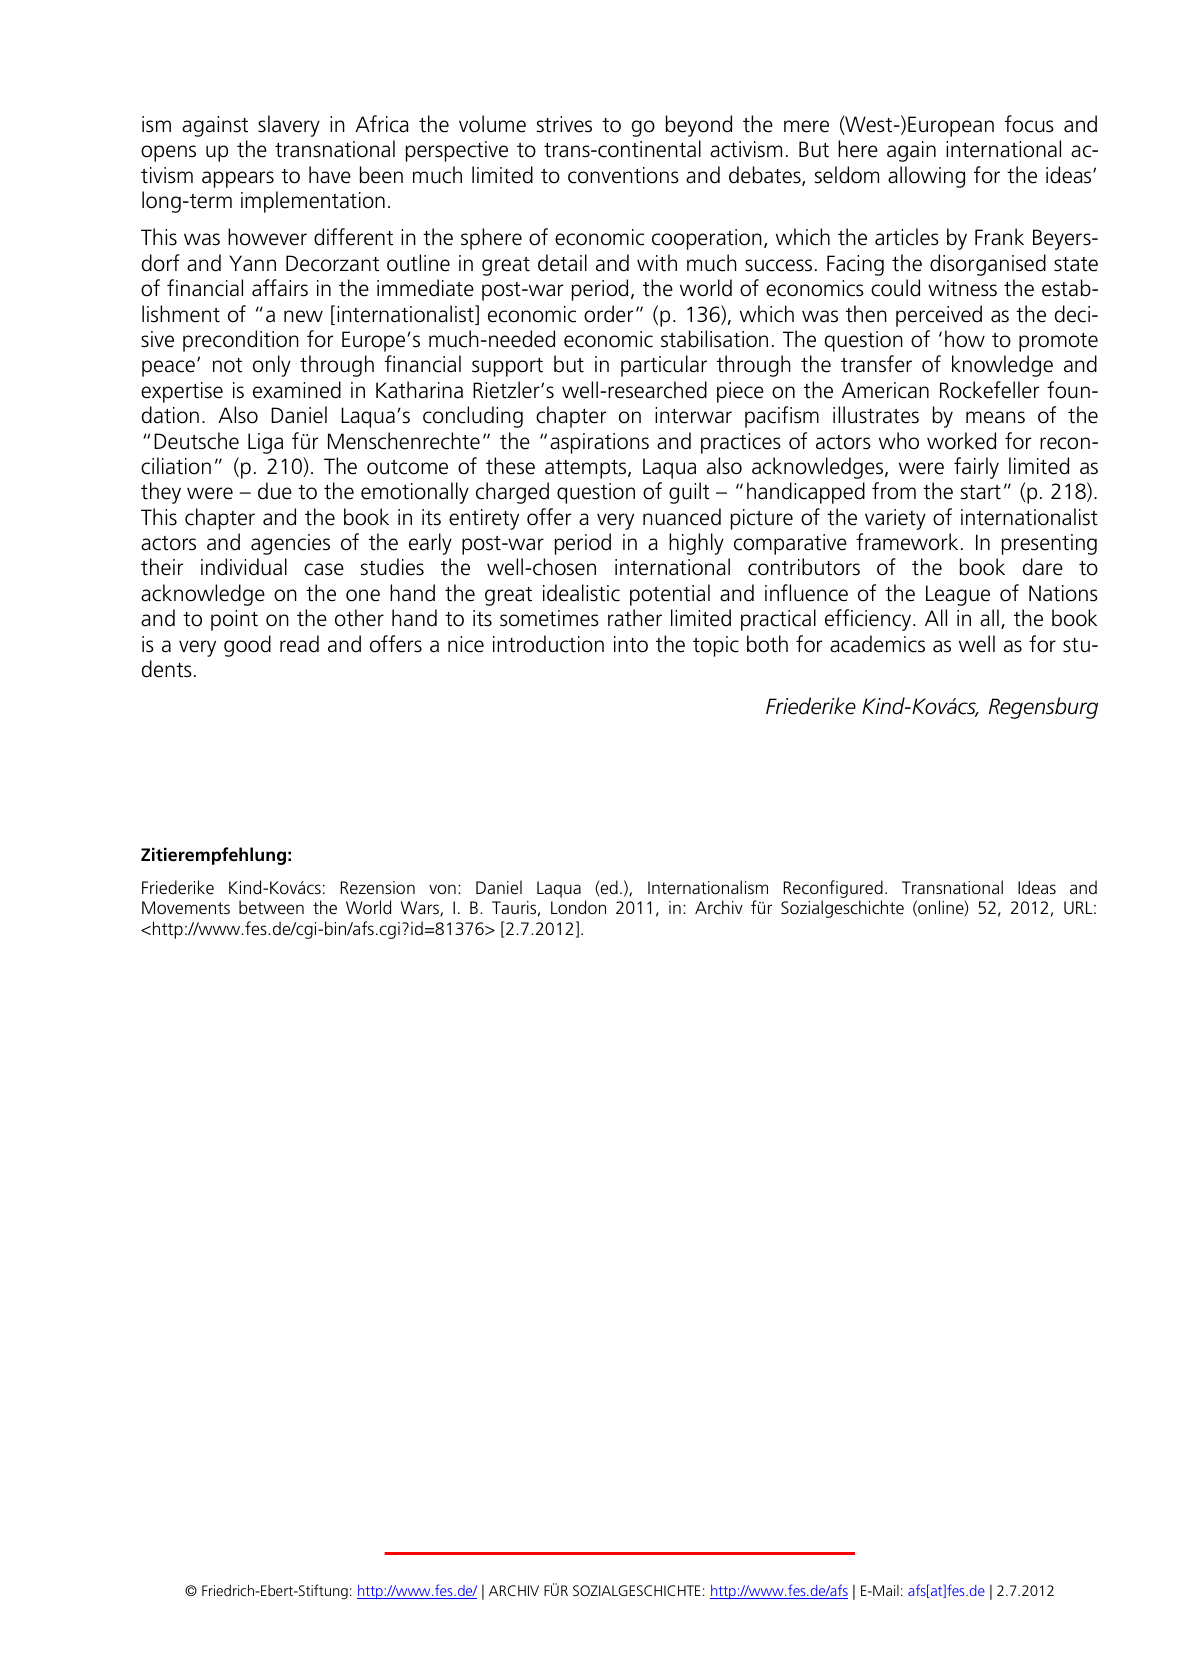 Image resolution: width=1183 pixels, height=1673 pixels. I want to click on allowing, so click(926, 177).
